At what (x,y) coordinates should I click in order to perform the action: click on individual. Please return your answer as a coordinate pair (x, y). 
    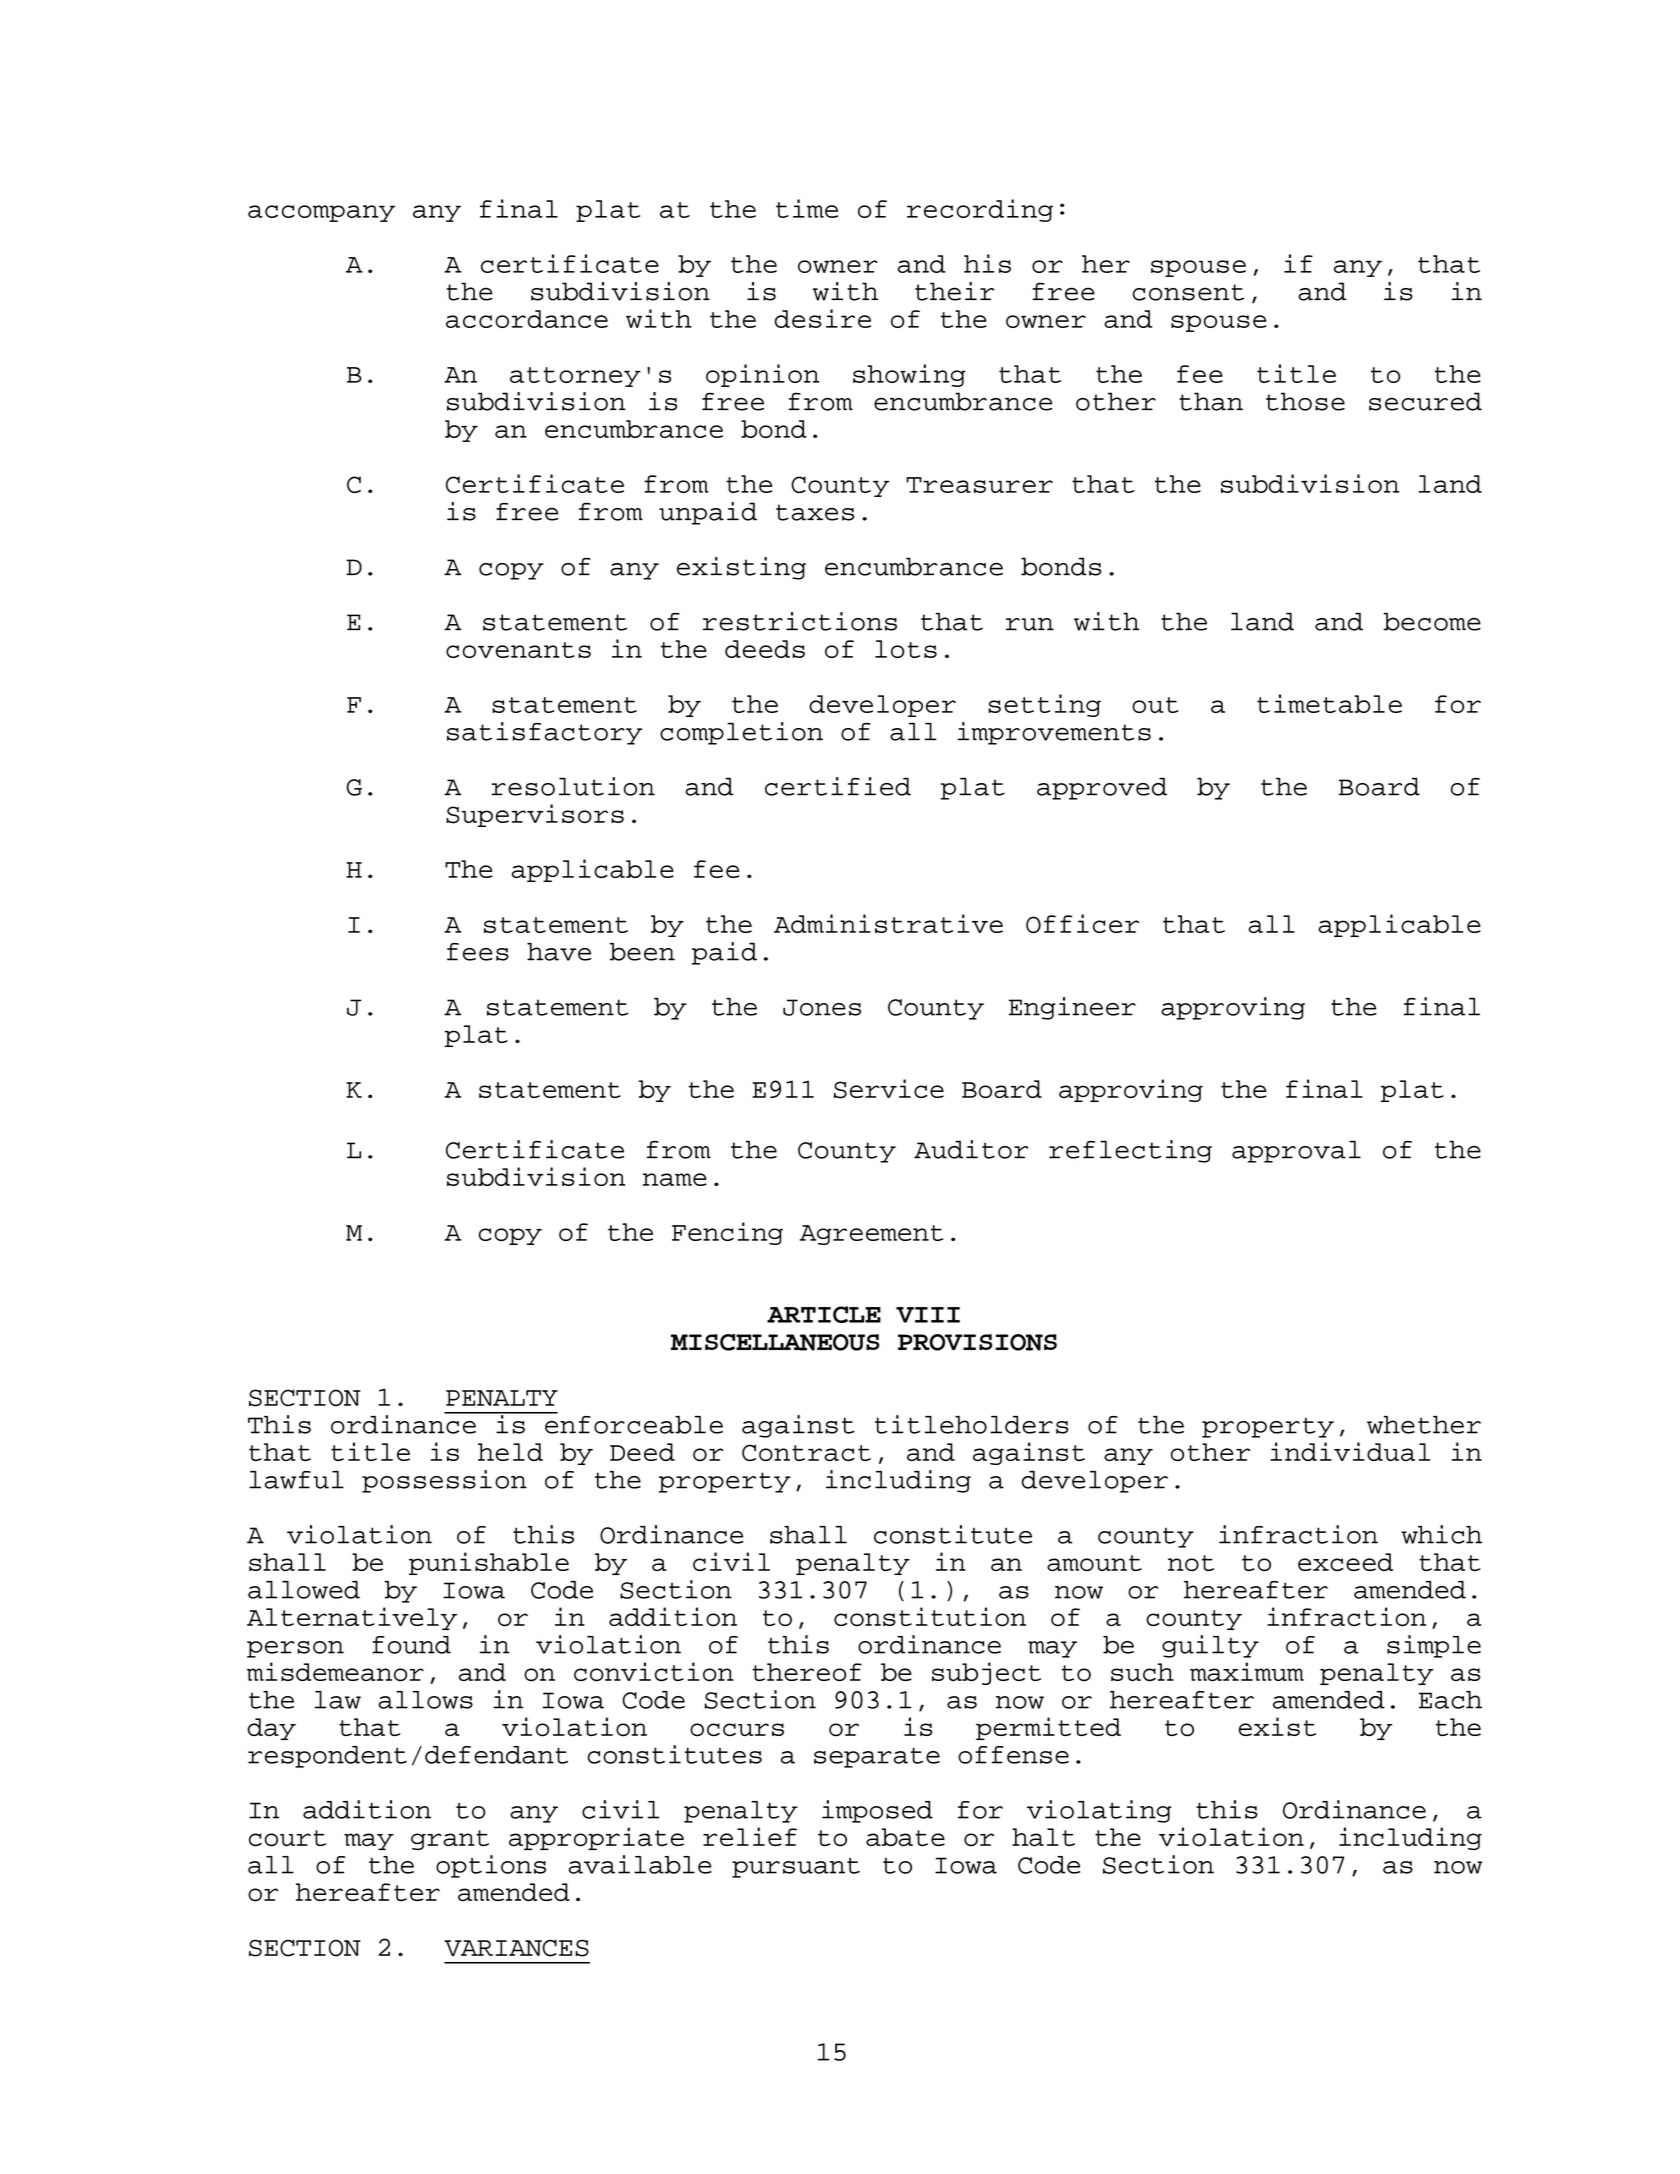
    Looking at the image, I should click on (1350, 1451).
